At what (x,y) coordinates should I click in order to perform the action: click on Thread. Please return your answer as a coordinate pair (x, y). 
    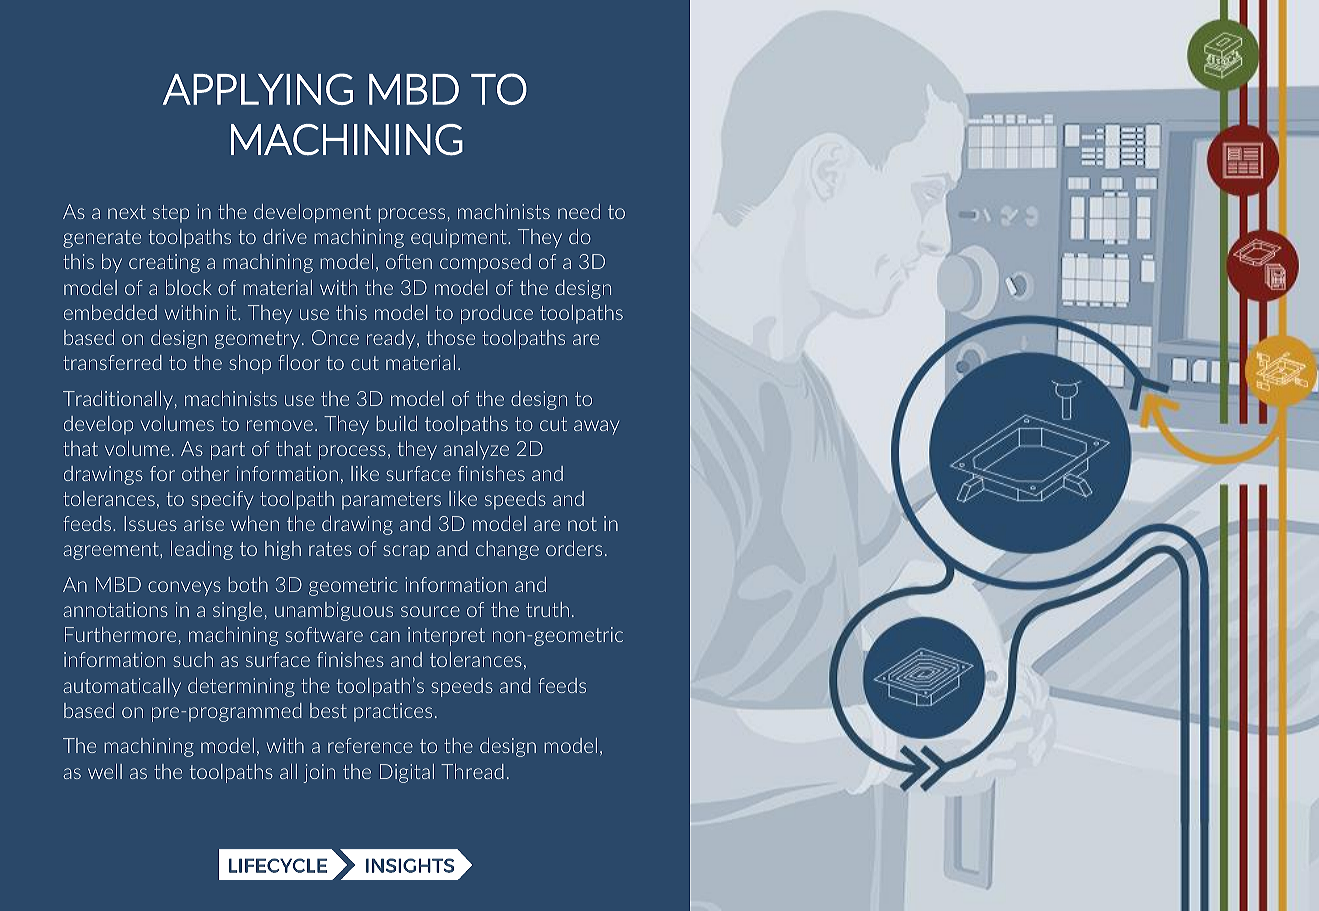
    Looking at the image, I should click on (472, 771).
